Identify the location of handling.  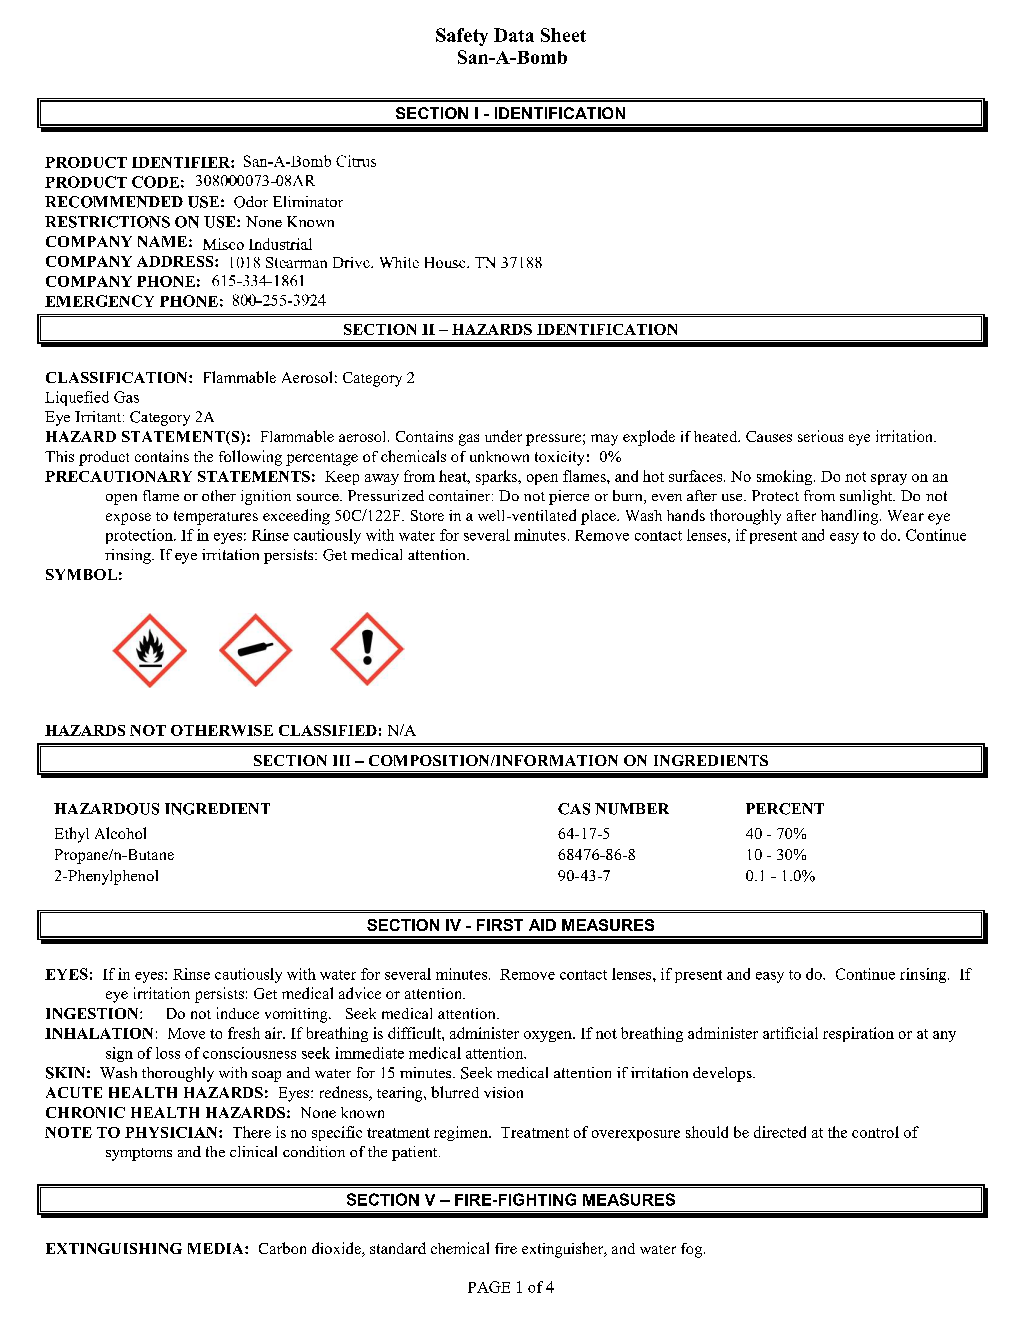
(851, 517).
